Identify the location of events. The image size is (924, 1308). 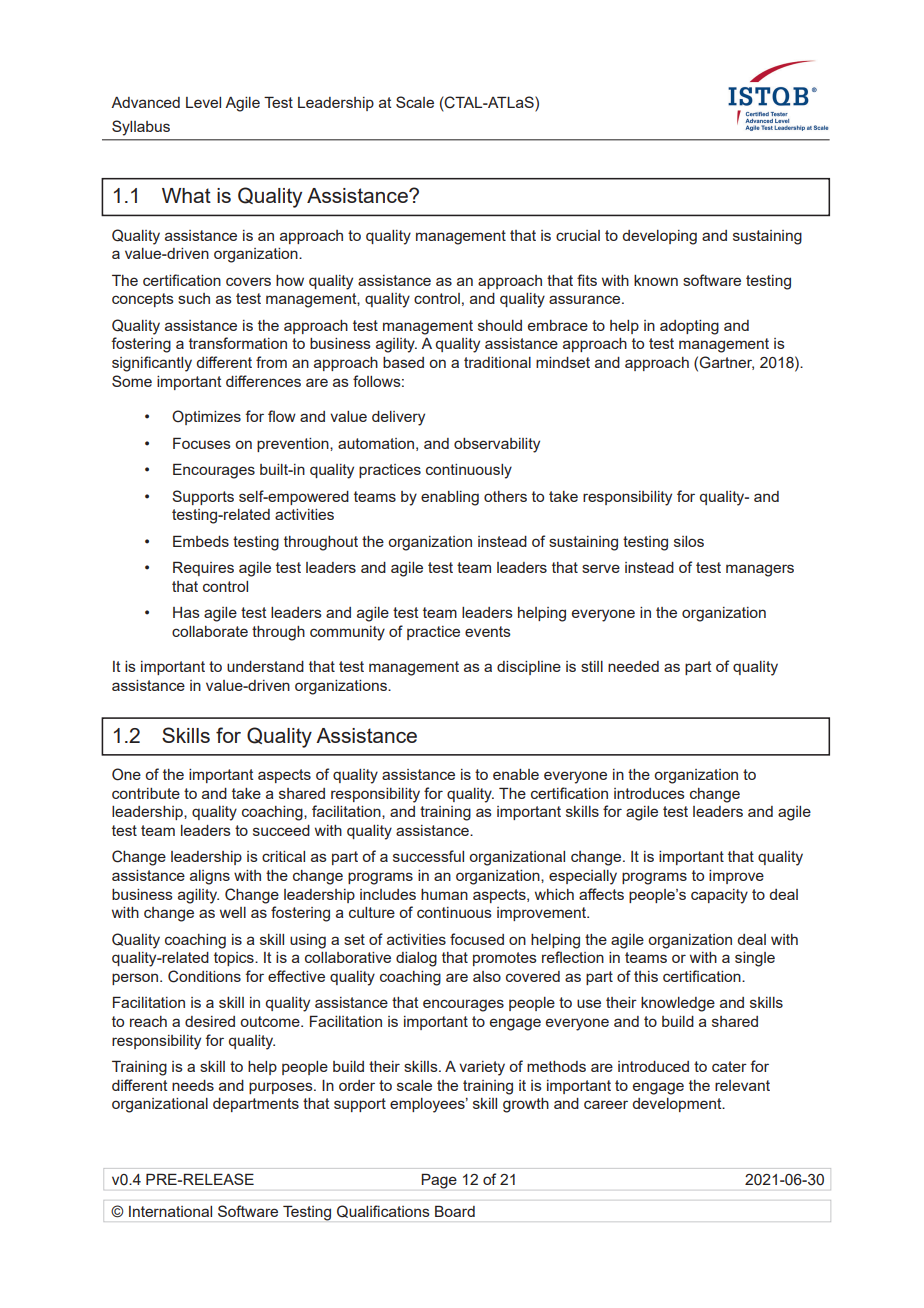
(488, 631).
